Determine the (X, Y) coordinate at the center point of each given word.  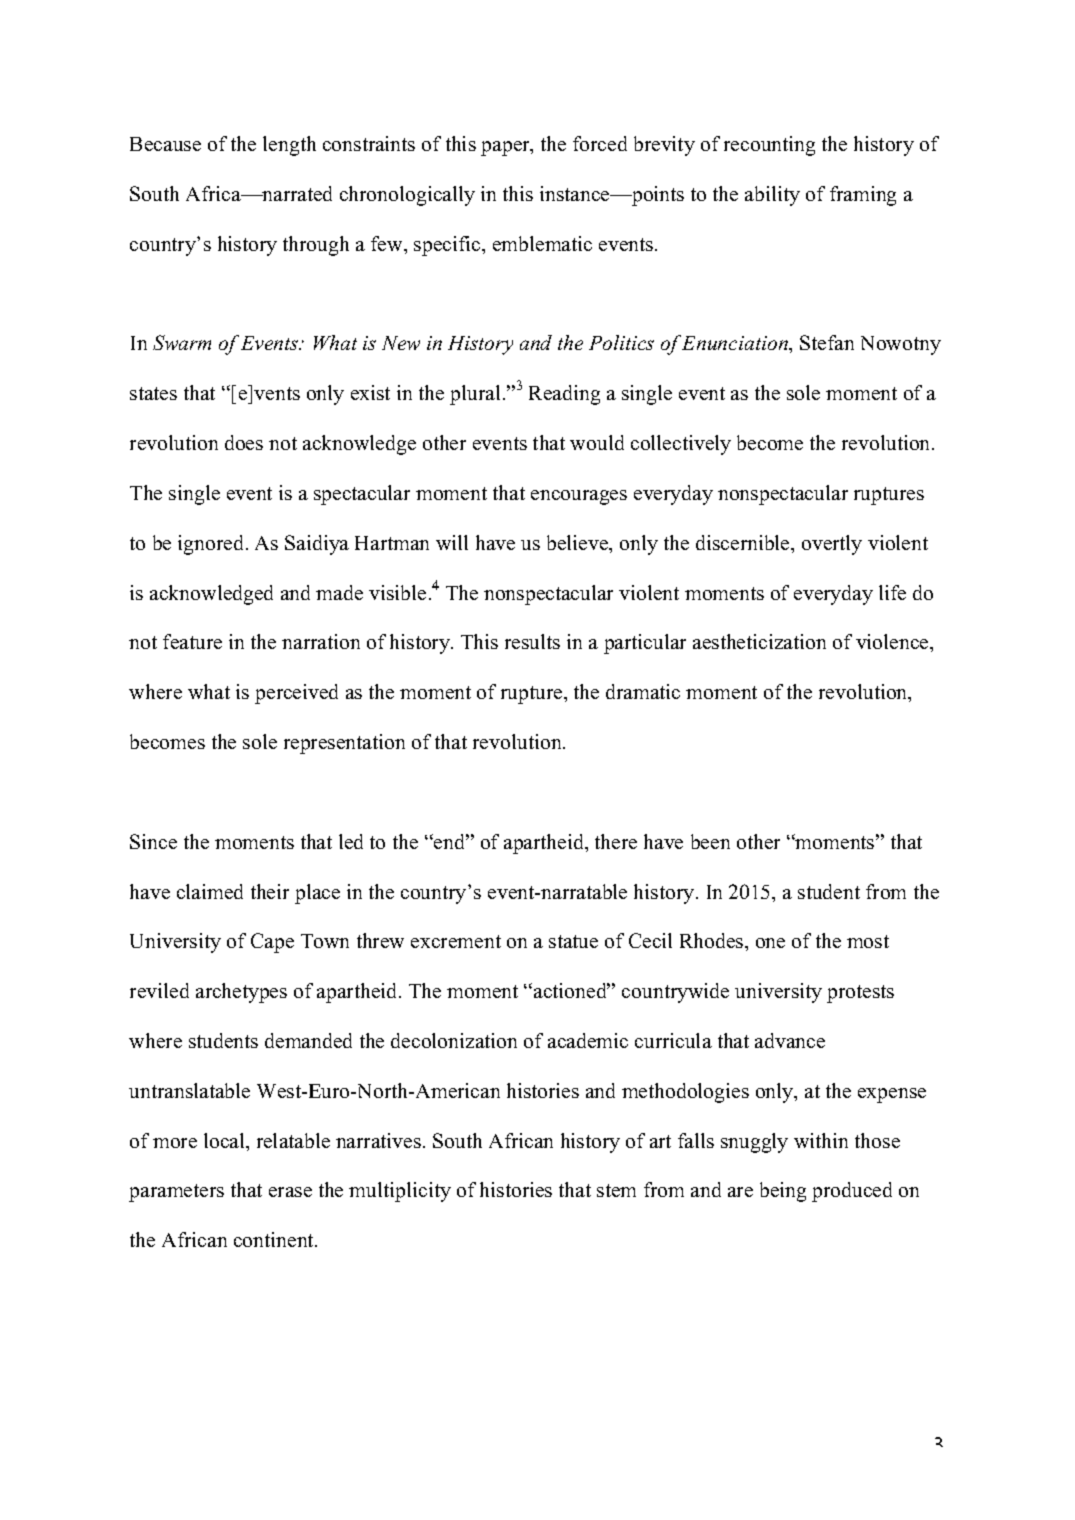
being (783, 1192)
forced (600, 143)
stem (616, 1190)
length (289, 146)
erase (290, 1192)
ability (772, 196)
